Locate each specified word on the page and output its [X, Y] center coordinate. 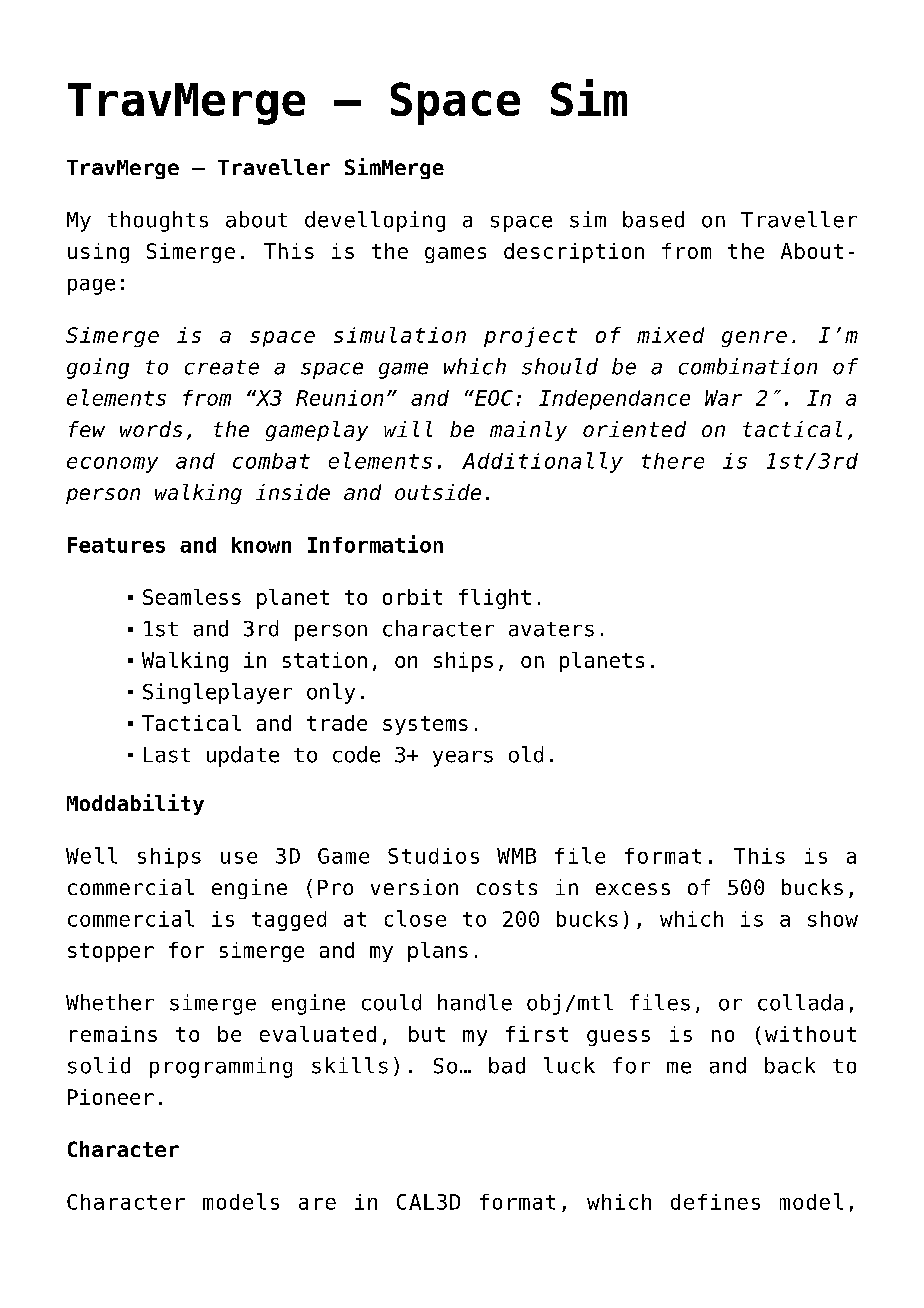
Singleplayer [217, 693]
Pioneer [111, 1097]
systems [425, 725]
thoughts [158, 221]
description [574, 253]
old [526, 754]
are [317, 1204]
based [653, 219]
